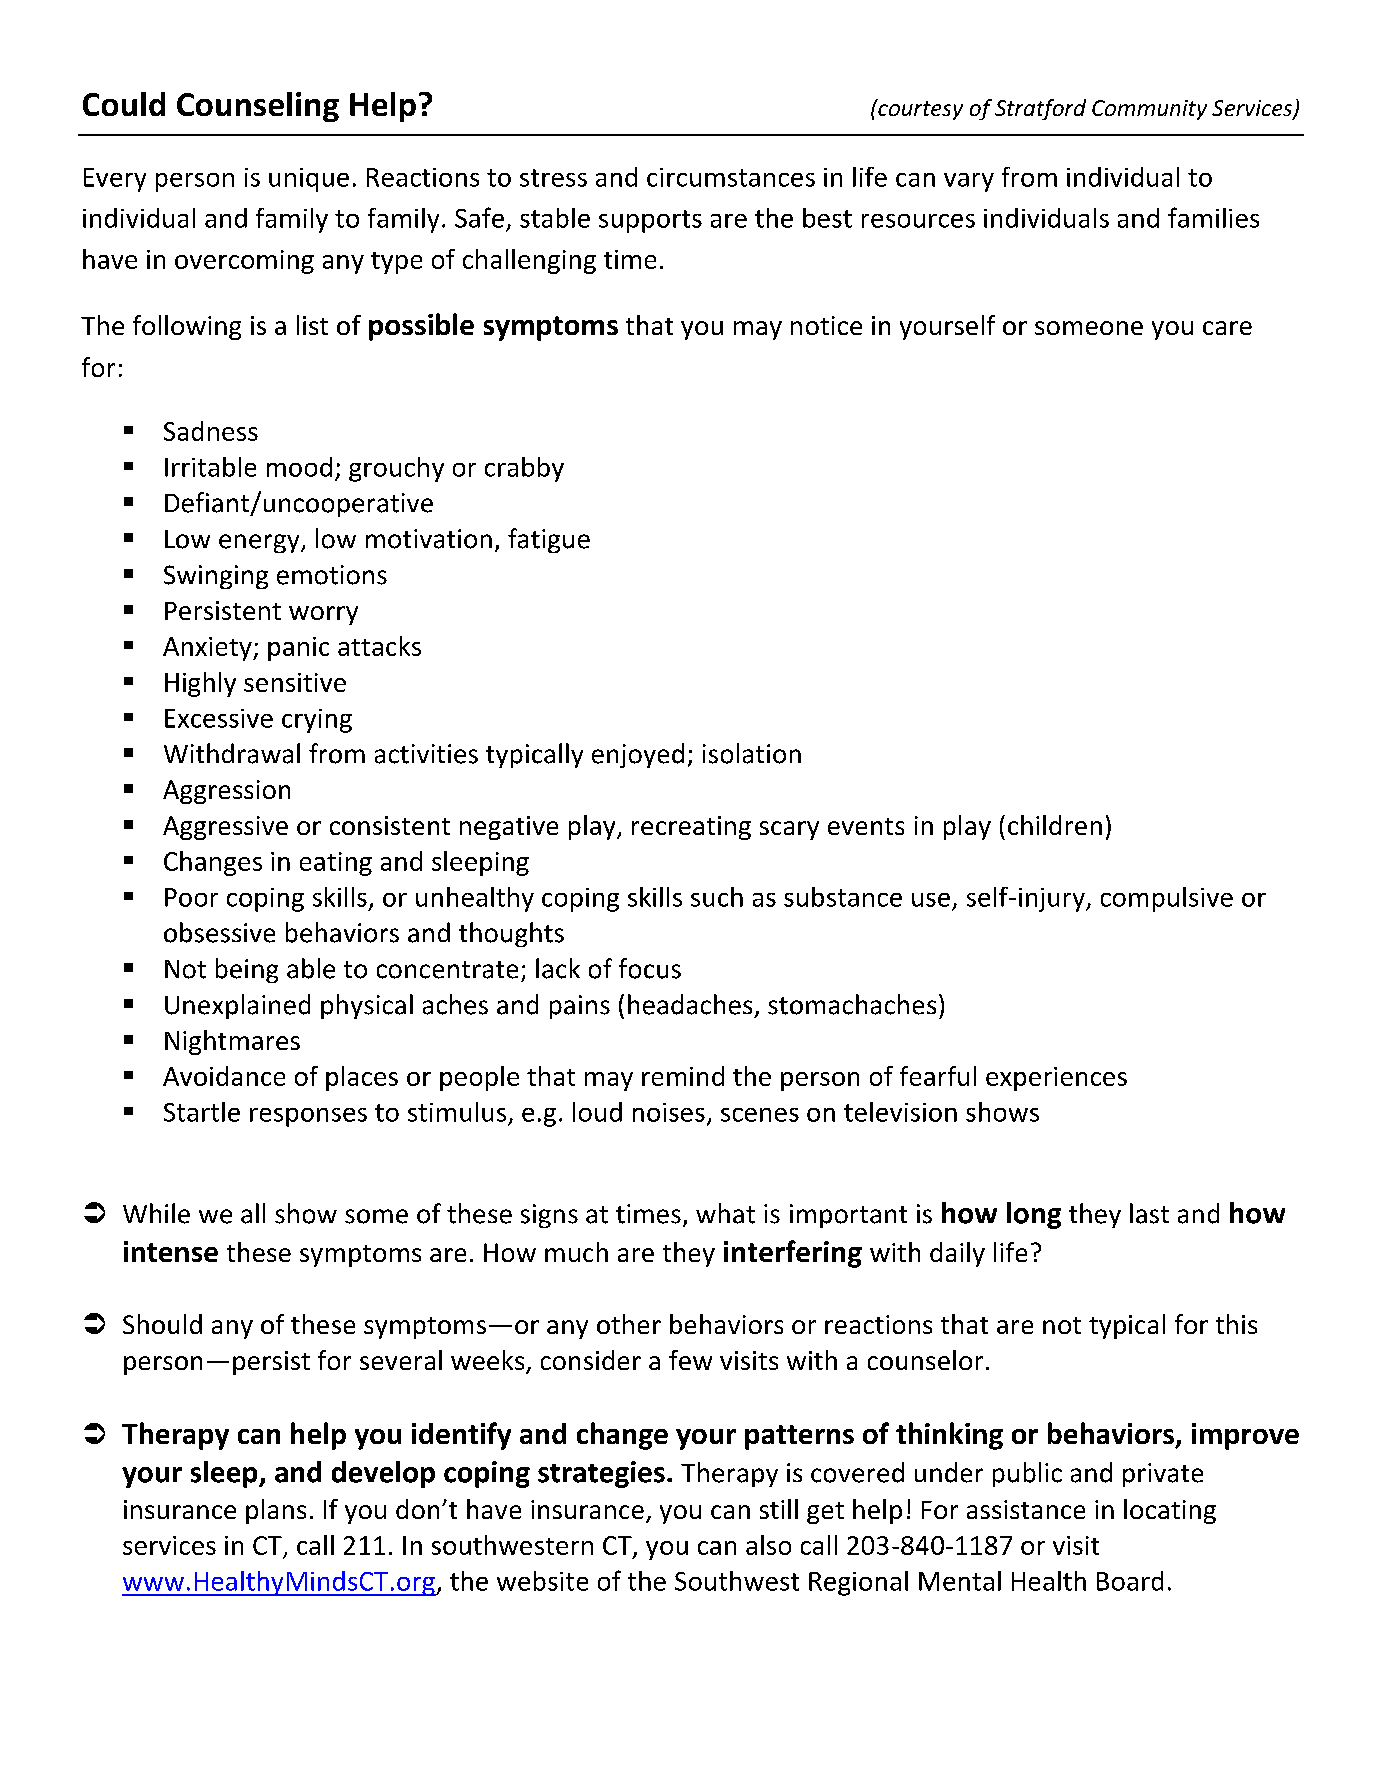  What do you see at coordinates (258, 107) in the screenshot?
I see `Counseling` at bounding box center [258, 107].
